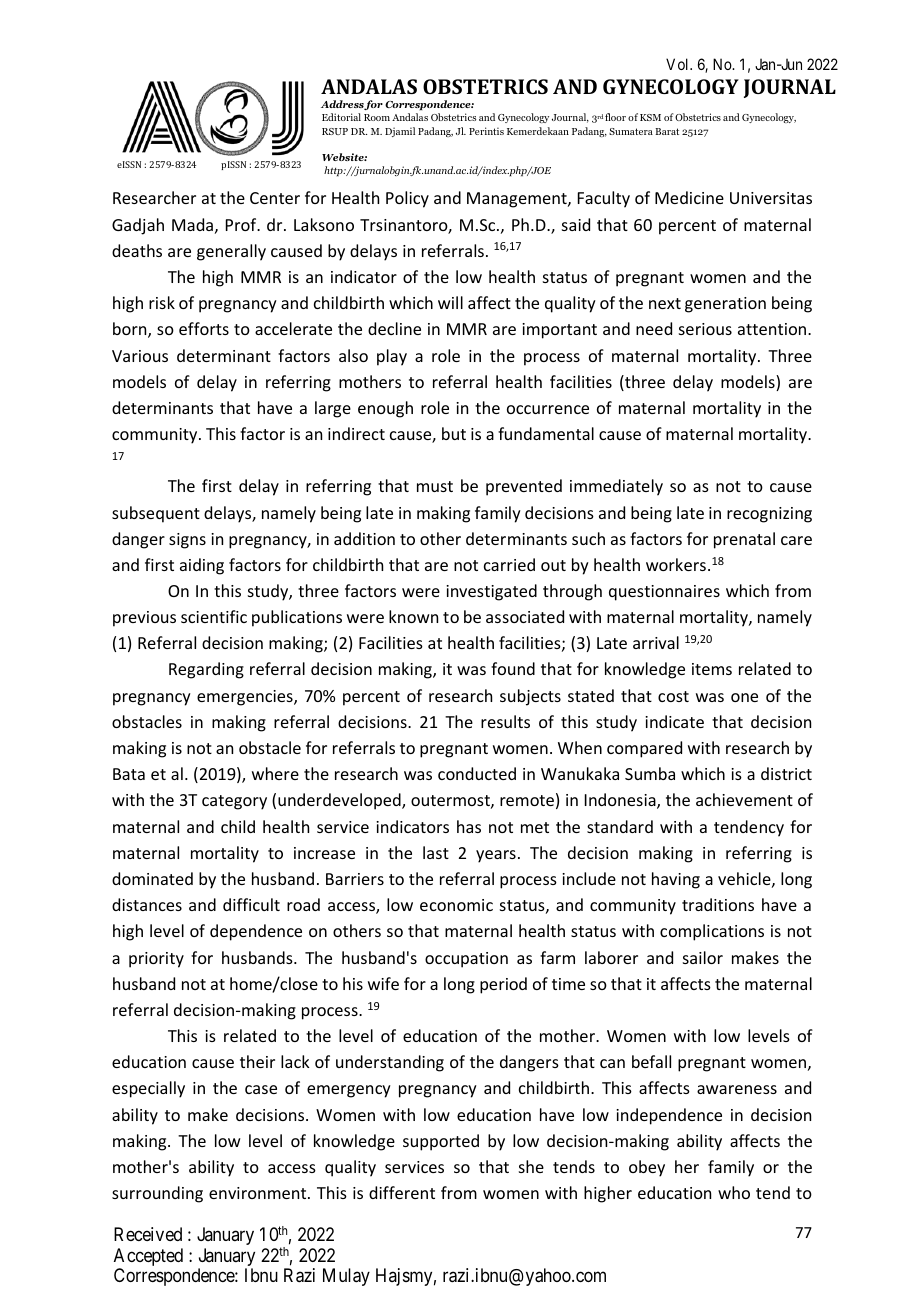  I want to click on last, so click(436, 852).
